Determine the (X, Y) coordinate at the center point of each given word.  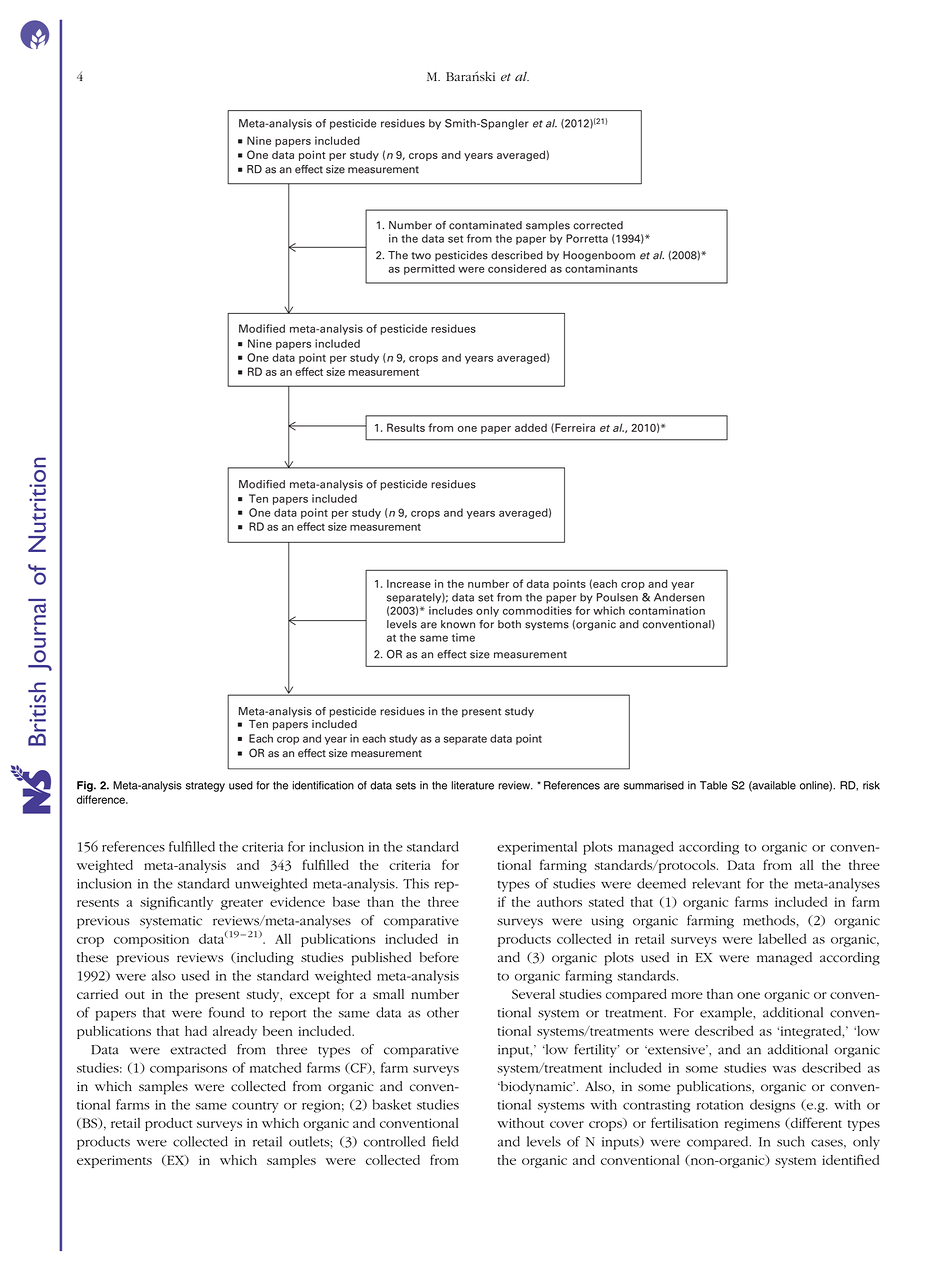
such (791, 1141)
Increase (409, 583)
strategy (205, 787)
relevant (716, 883)
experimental (537, 848)
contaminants (601, 268)
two (421, 256)
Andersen (679, 597)
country (255, 1107)
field (445, 1141)
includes (451, 610)
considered (517, 268)
